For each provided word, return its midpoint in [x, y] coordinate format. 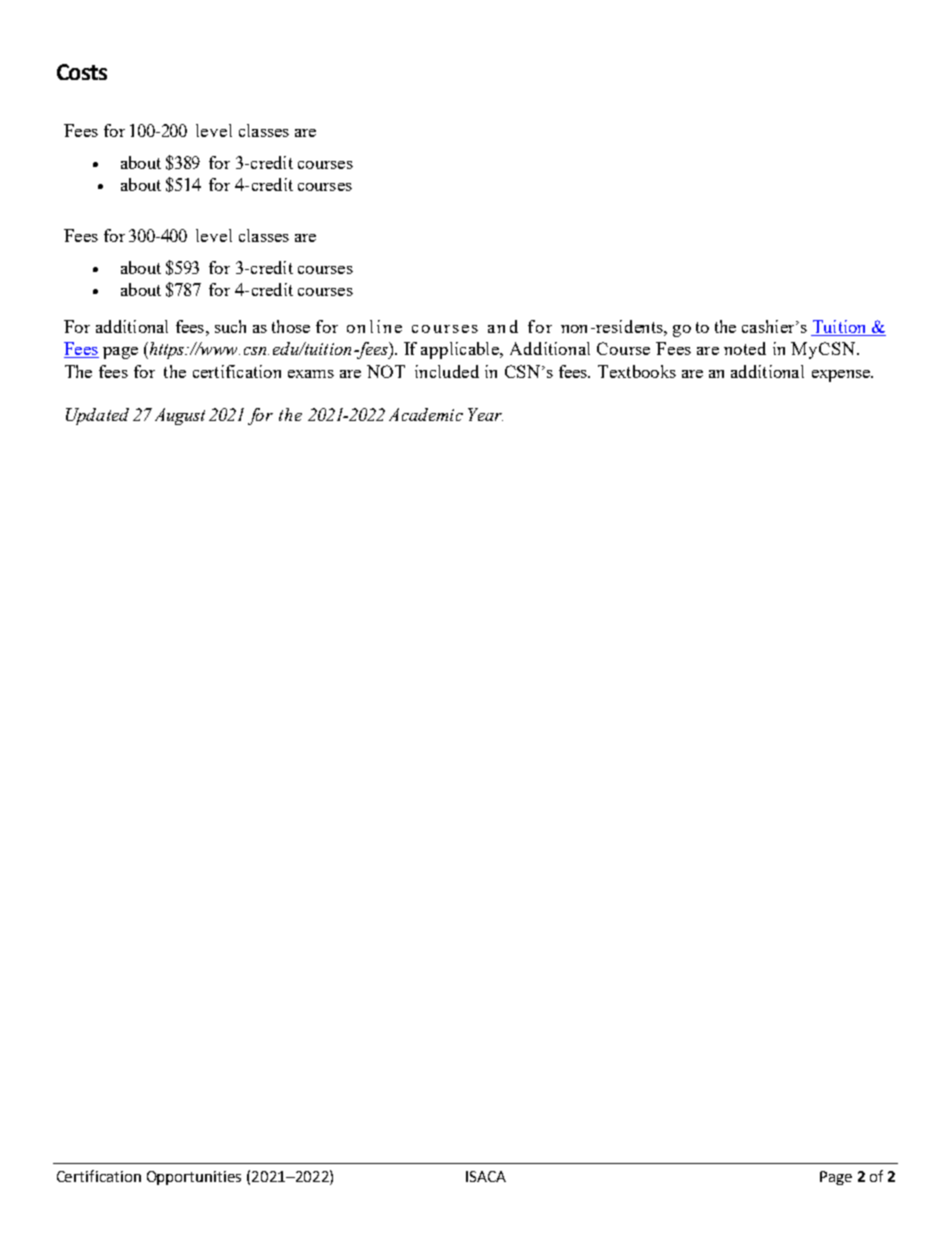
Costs [82, 72]
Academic [426, 414]
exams [311, 374]
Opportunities [194, 1178]
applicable [461, 350]
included [447, 371]
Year [485, 414]
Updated [97, 416]
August [180, 416]
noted [745, 348]
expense [842, 376]
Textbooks [637, 371]
